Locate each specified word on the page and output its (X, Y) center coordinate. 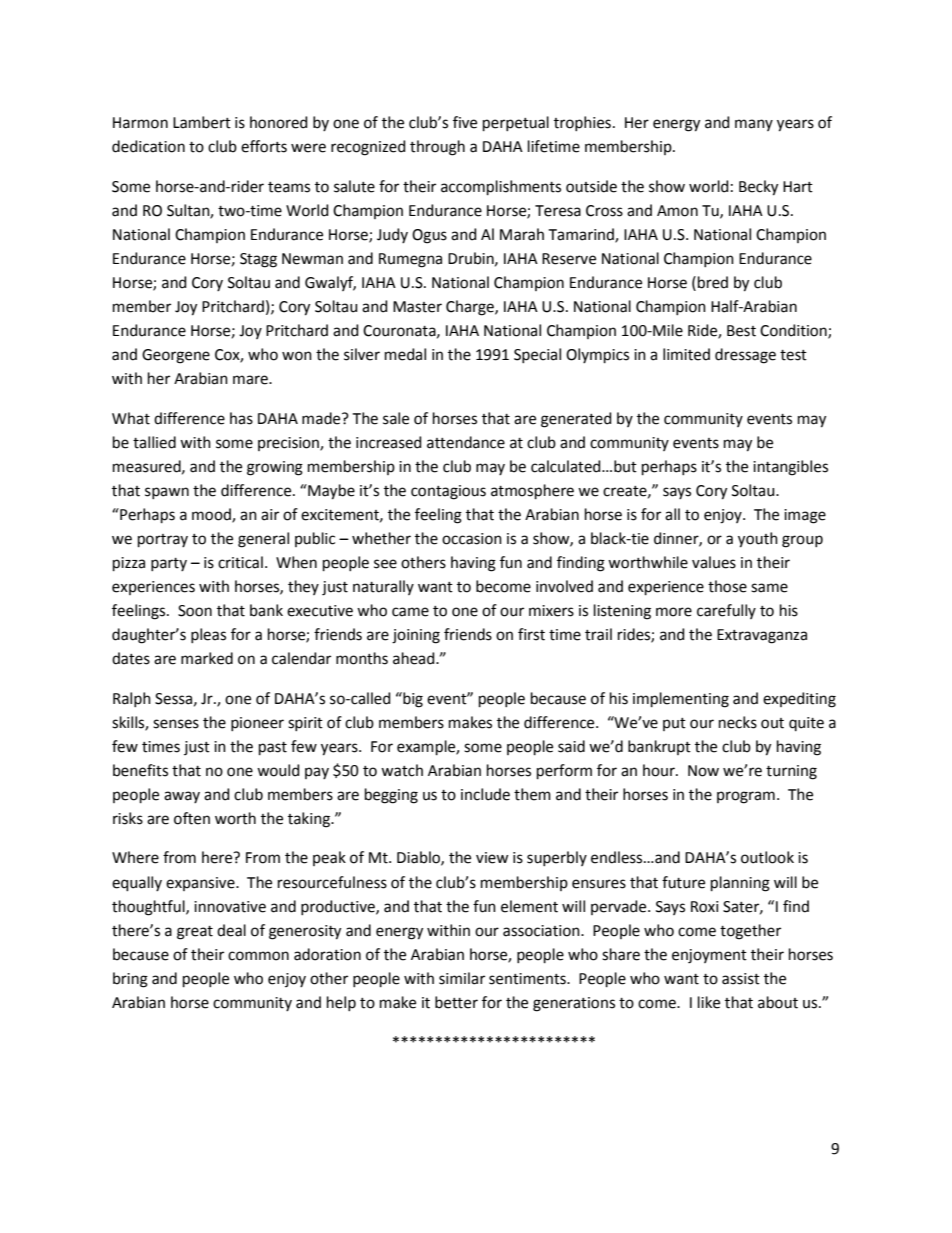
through (437, 148)
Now (703, 771)
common (258, 956)
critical (240, 562)
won (297, 356)
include (485, 794)
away (182, 797)
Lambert (202, 122)
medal (405, 354)
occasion (472, 539)
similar (462, 978)
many (754, 125)
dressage (745, 356)
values (714, 562)
